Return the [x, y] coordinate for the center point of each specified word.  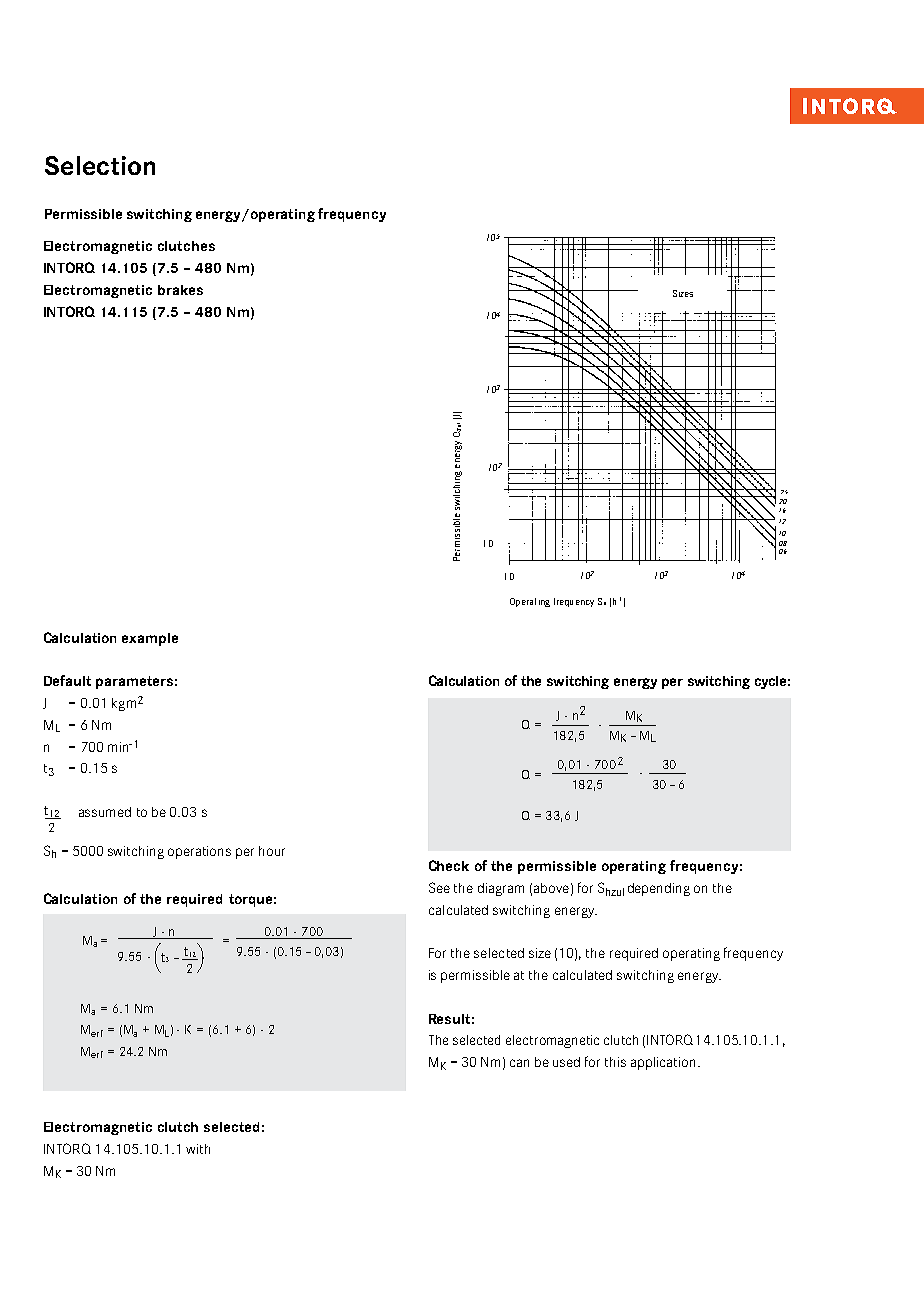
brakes [180, 290]
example [150, 639]
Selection [100, 165]
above [551, 888]
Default [67, 680]
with [198, 1149]
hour [272, 851]
